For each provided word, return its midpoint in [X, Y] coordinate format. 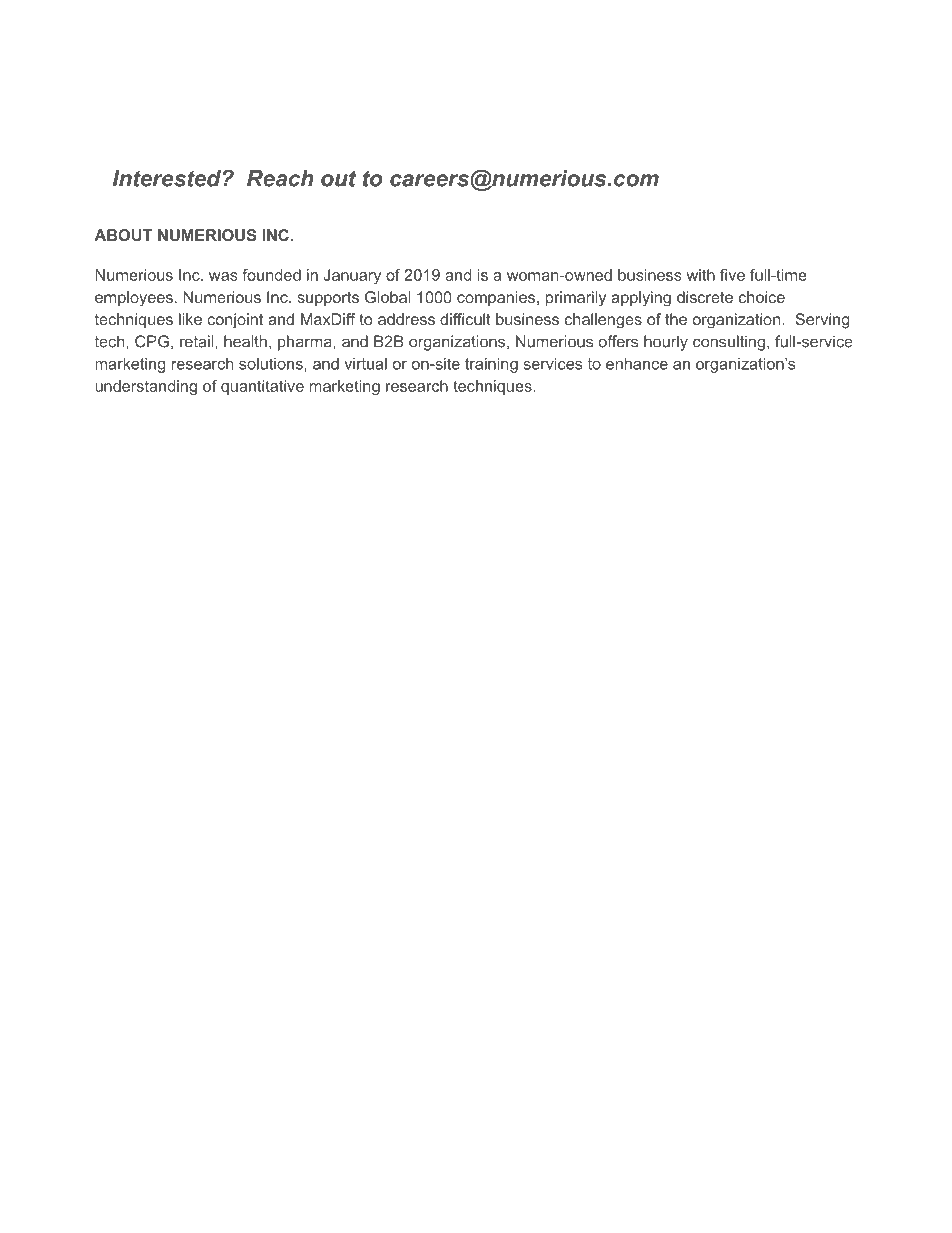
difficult [465, 319]
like [190, 319]
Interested [168, 178]
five [732, 275]
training [491, 365]
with [700, 275]
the [676, 319]
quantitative [262, 387]
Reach [280, 178]
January [352, 276]
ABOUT [123, 235]
